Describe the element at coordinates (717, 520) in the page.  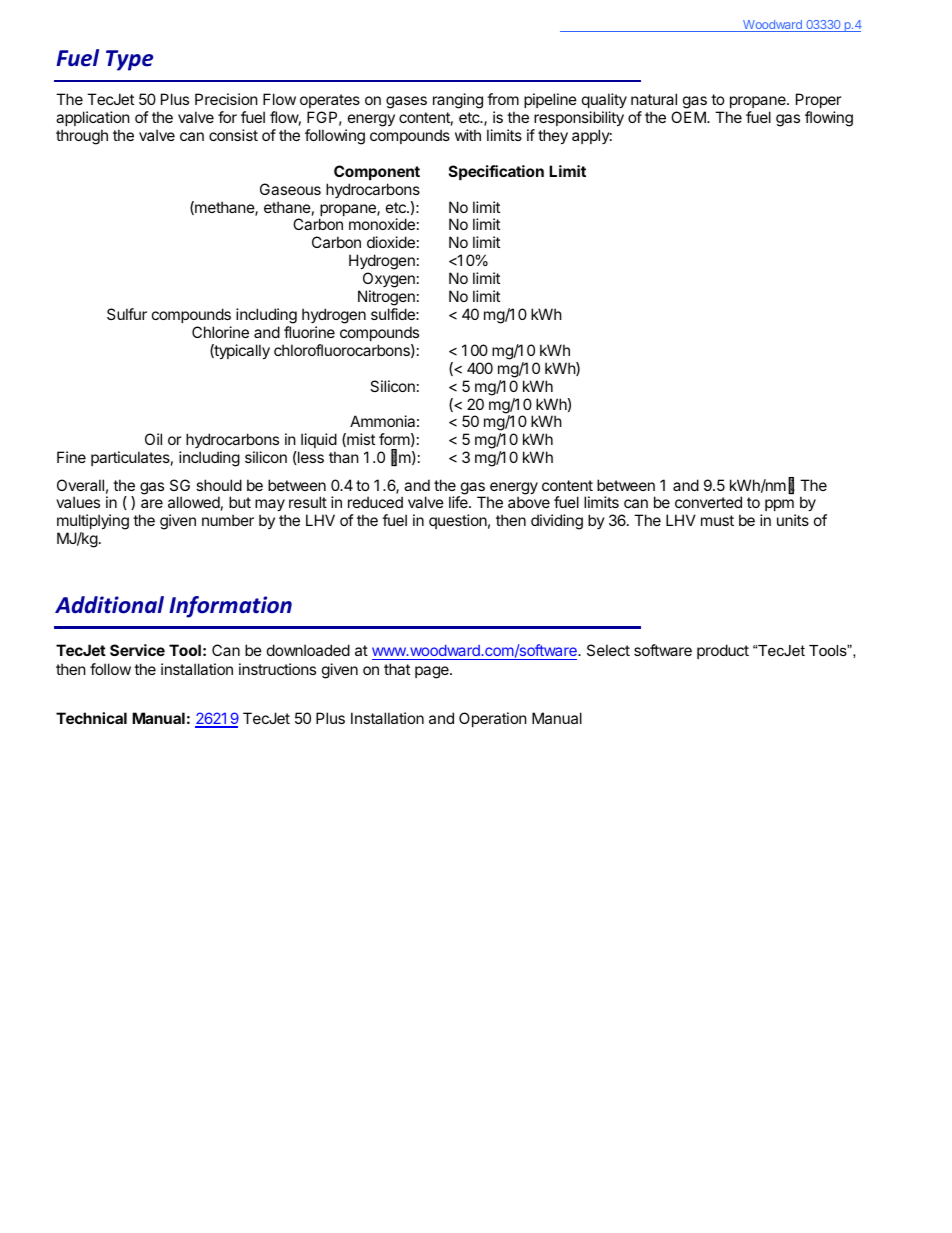
I see `must` at that location.
